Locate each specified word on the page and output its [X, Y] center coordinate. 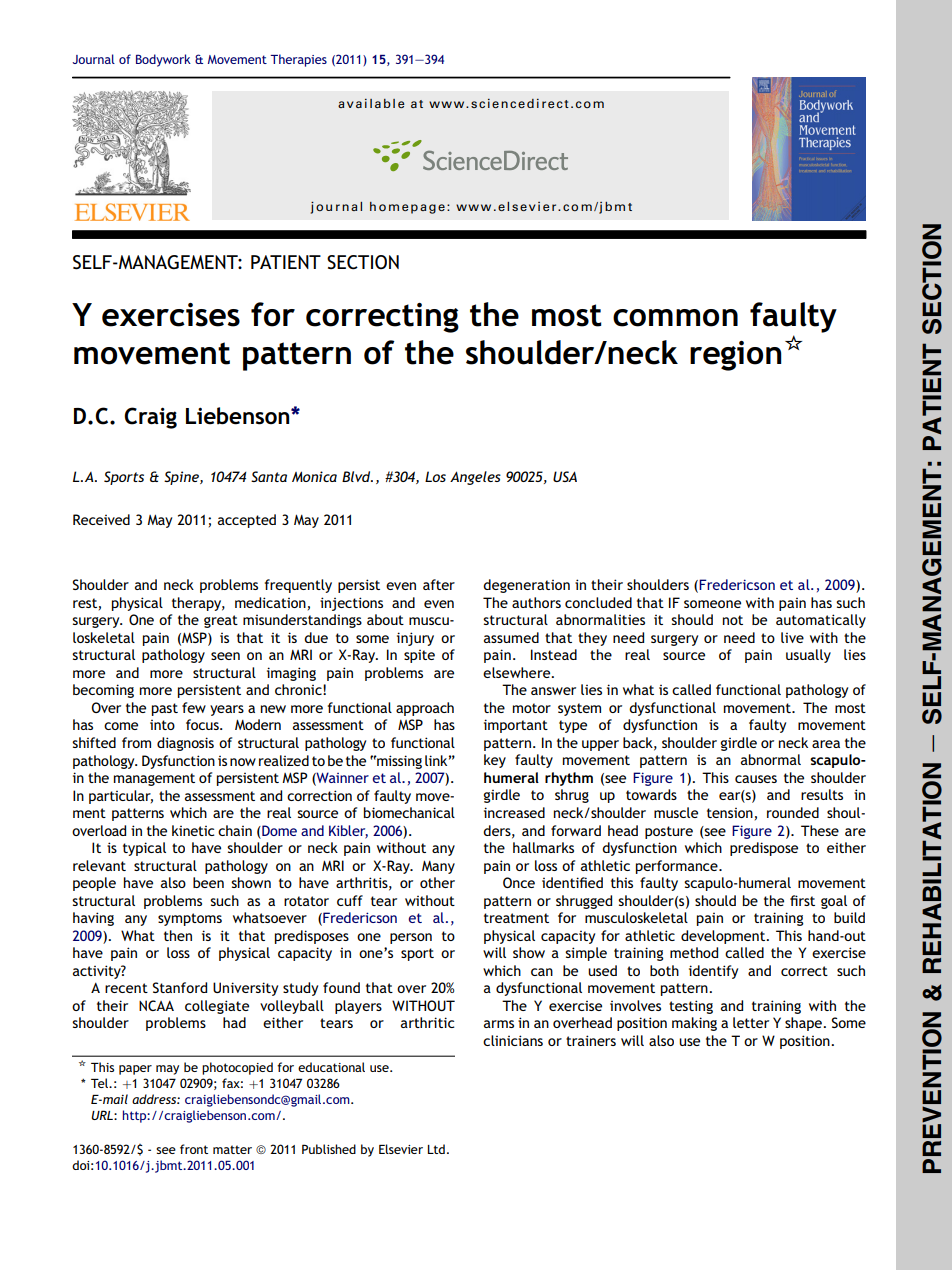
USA [565, 476]
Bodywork [163, 60]
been [208, 882]
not [733, 620]
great [221, 621]
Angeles [475, 478]
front [194, 1149]
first [802, 900]
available [371, 103]
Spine [182, 478]
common [675, 318]
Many [438, 867]
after [439, 584]
